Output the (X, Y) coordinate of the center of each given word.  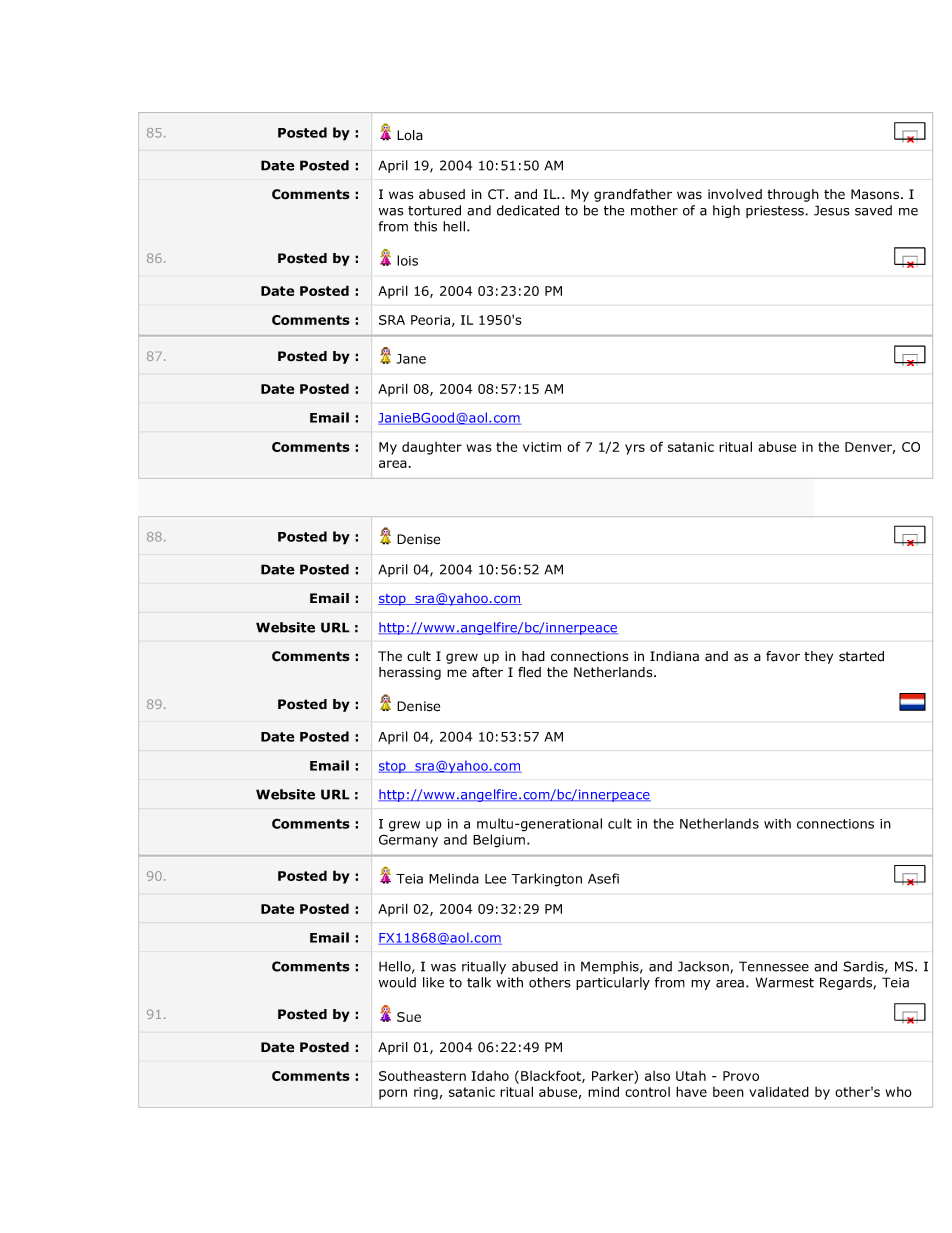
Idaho (490, 1076)
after (487, 672)
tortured (434, 210)
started (861, 656)
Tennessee (774, 966)
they (818, 657)
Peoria (430, 320)
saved (873, 210)
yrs (635, 449)
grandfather (633, 195)
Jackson (704, 967)
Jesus (832, 210)
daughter (432, 448)
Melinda (454, 878)
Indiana (674, 656)
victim (542, 447)
